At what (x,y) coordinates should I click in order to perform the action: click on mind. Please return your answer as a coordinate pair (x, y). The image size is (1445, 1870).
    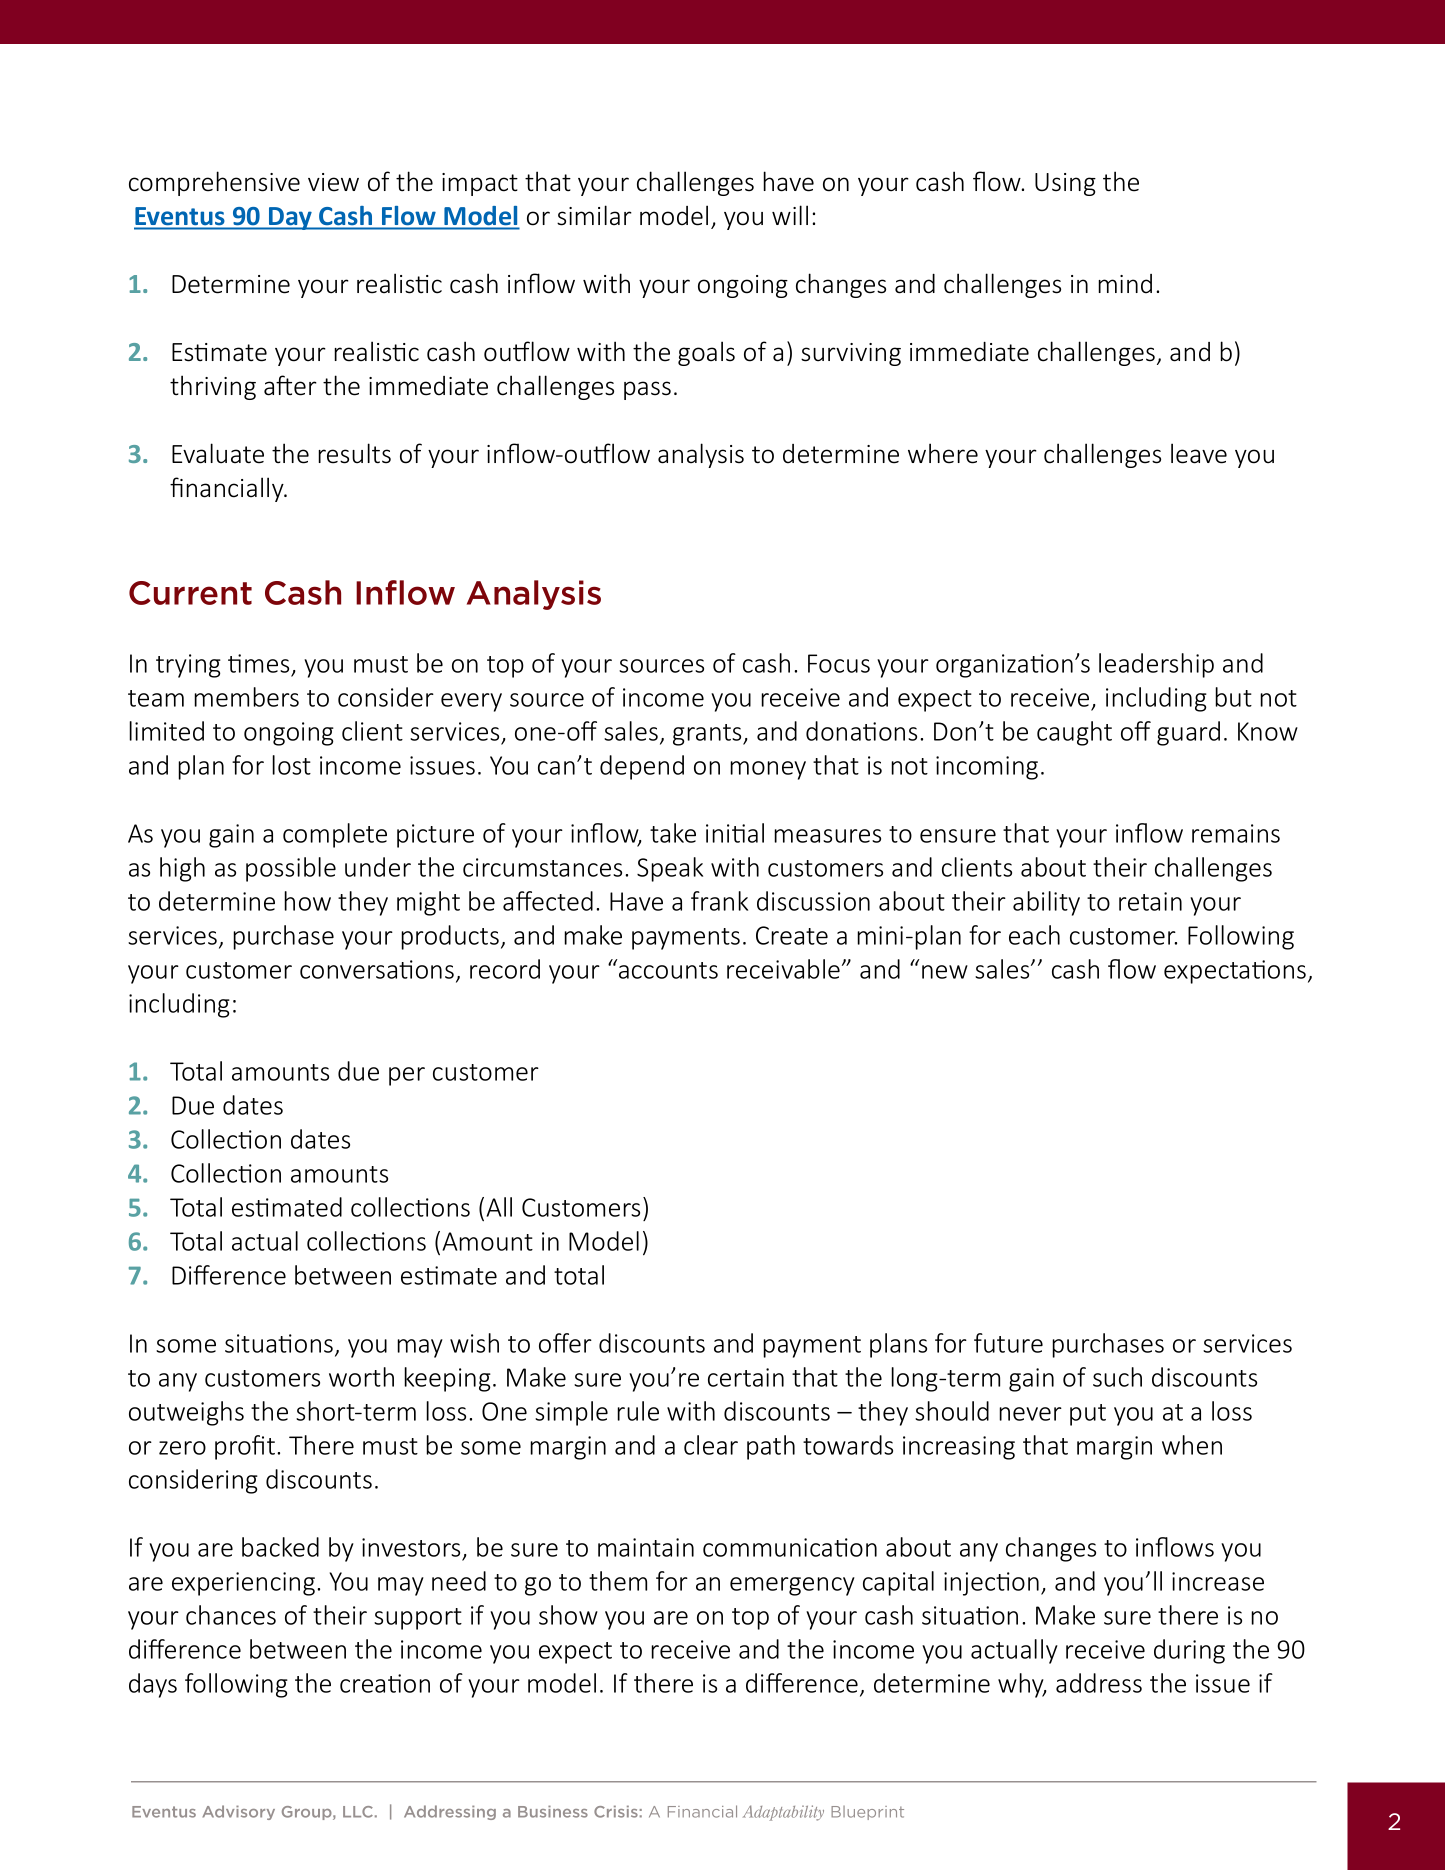
    Looking at the image, I should click on (1125, 284).
